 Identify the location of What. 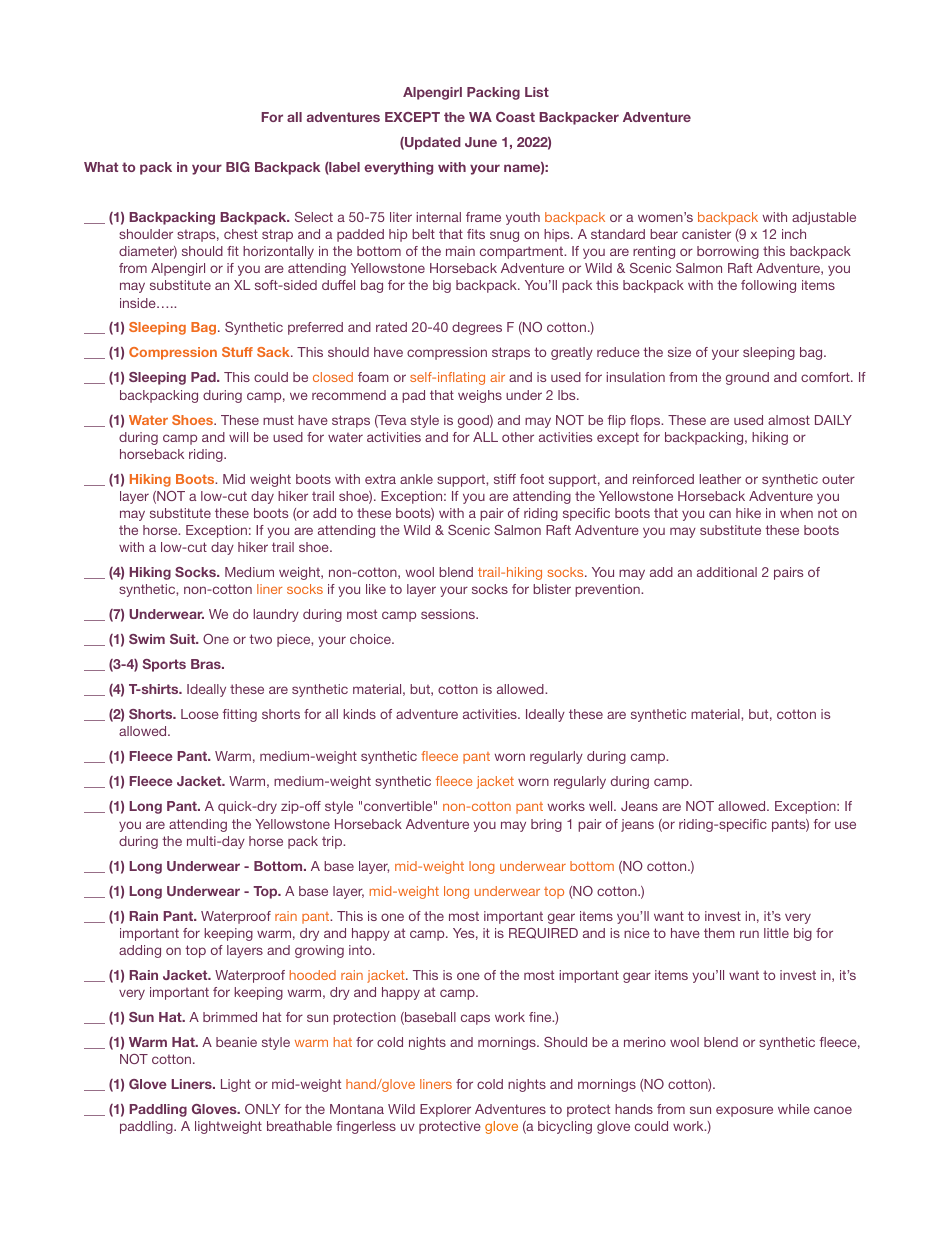
(101, 167).
